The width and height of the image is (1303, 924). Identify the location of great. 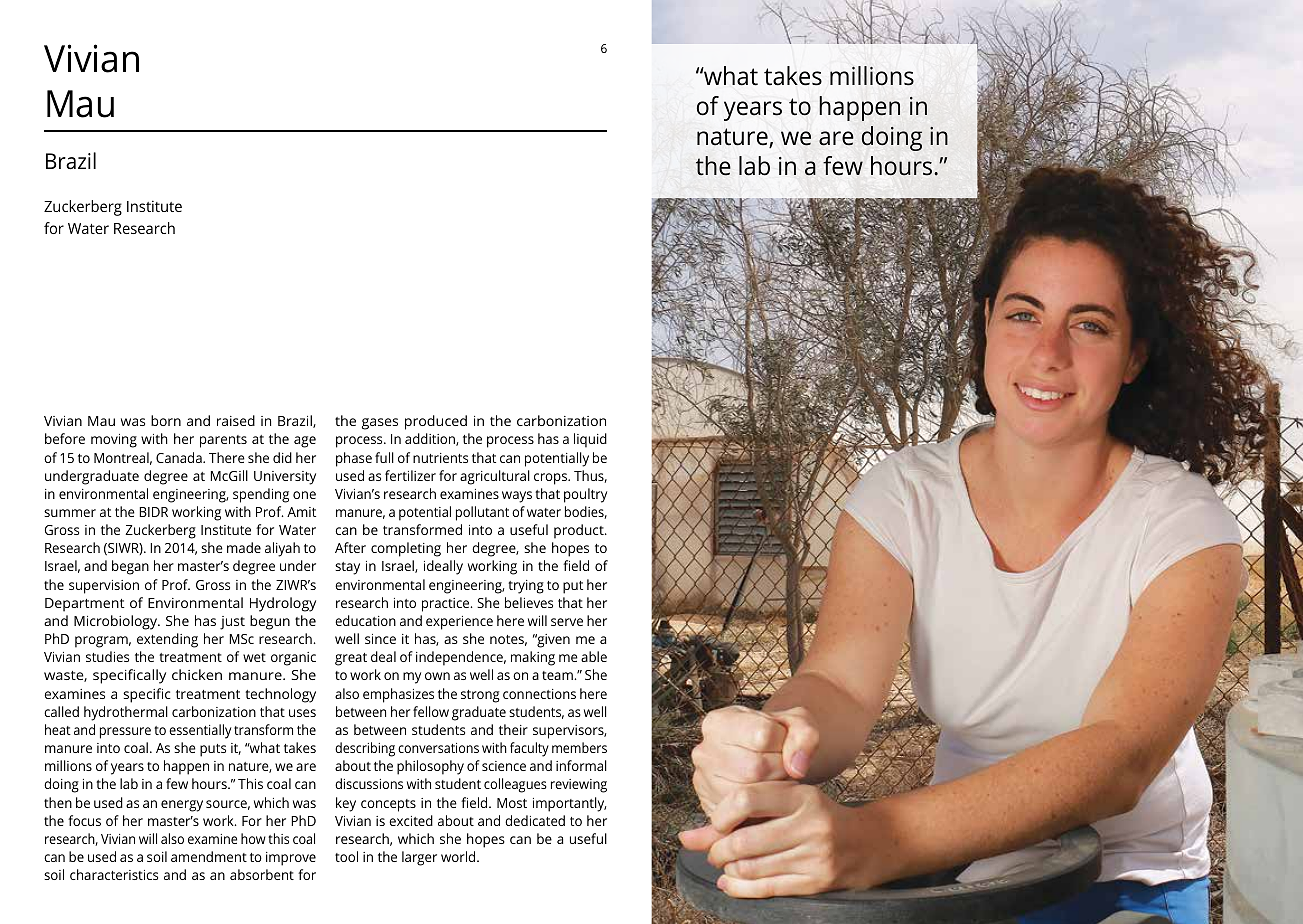
(351, 659).
